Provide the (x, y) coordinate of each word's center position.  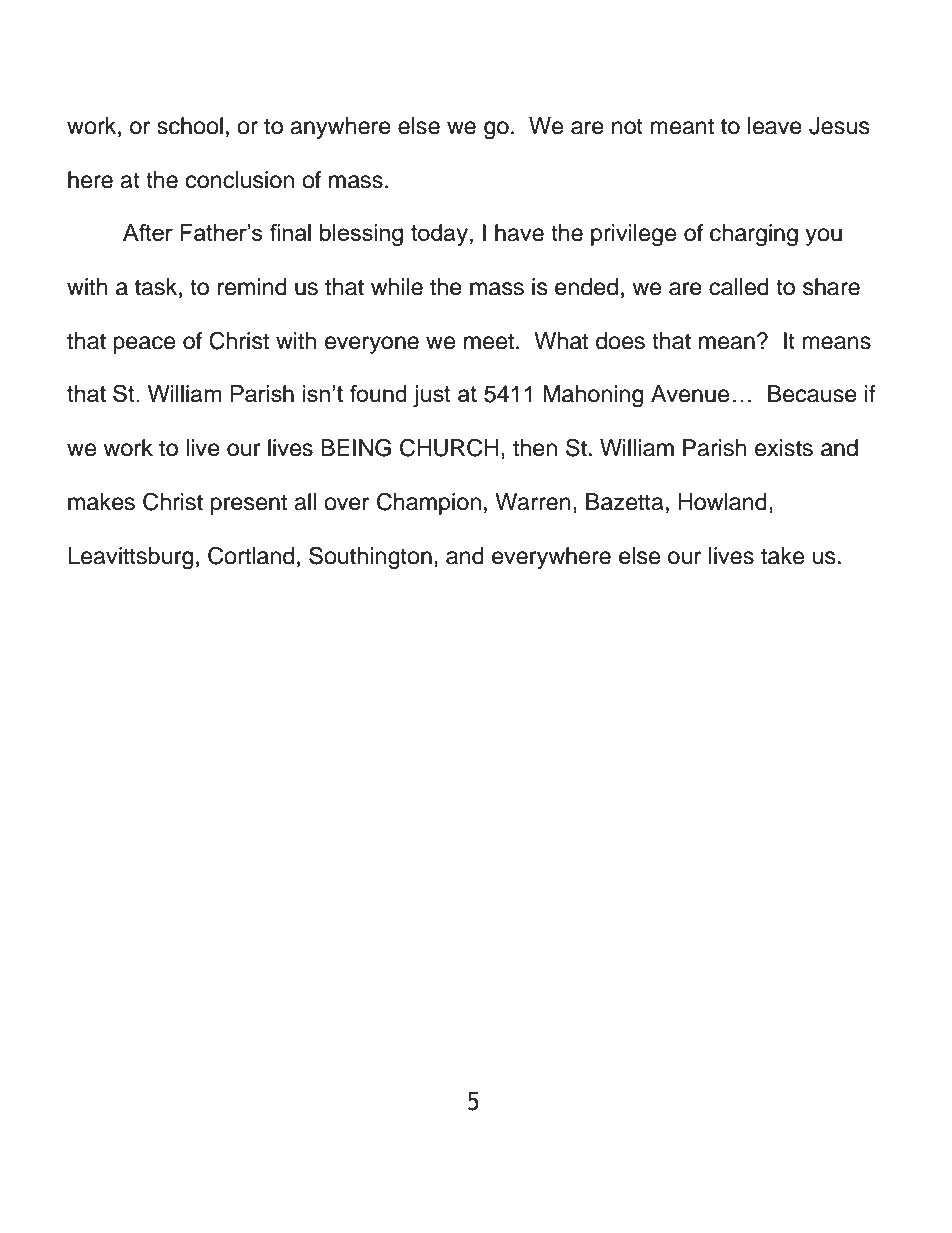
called (739, 287)
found (378, 393)
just (432, 396)
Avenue (690, 394)
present (249, 504)
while (397, 287)
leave (775, 126)
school (190, 126)
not (627, 126)
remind (252, 287)
